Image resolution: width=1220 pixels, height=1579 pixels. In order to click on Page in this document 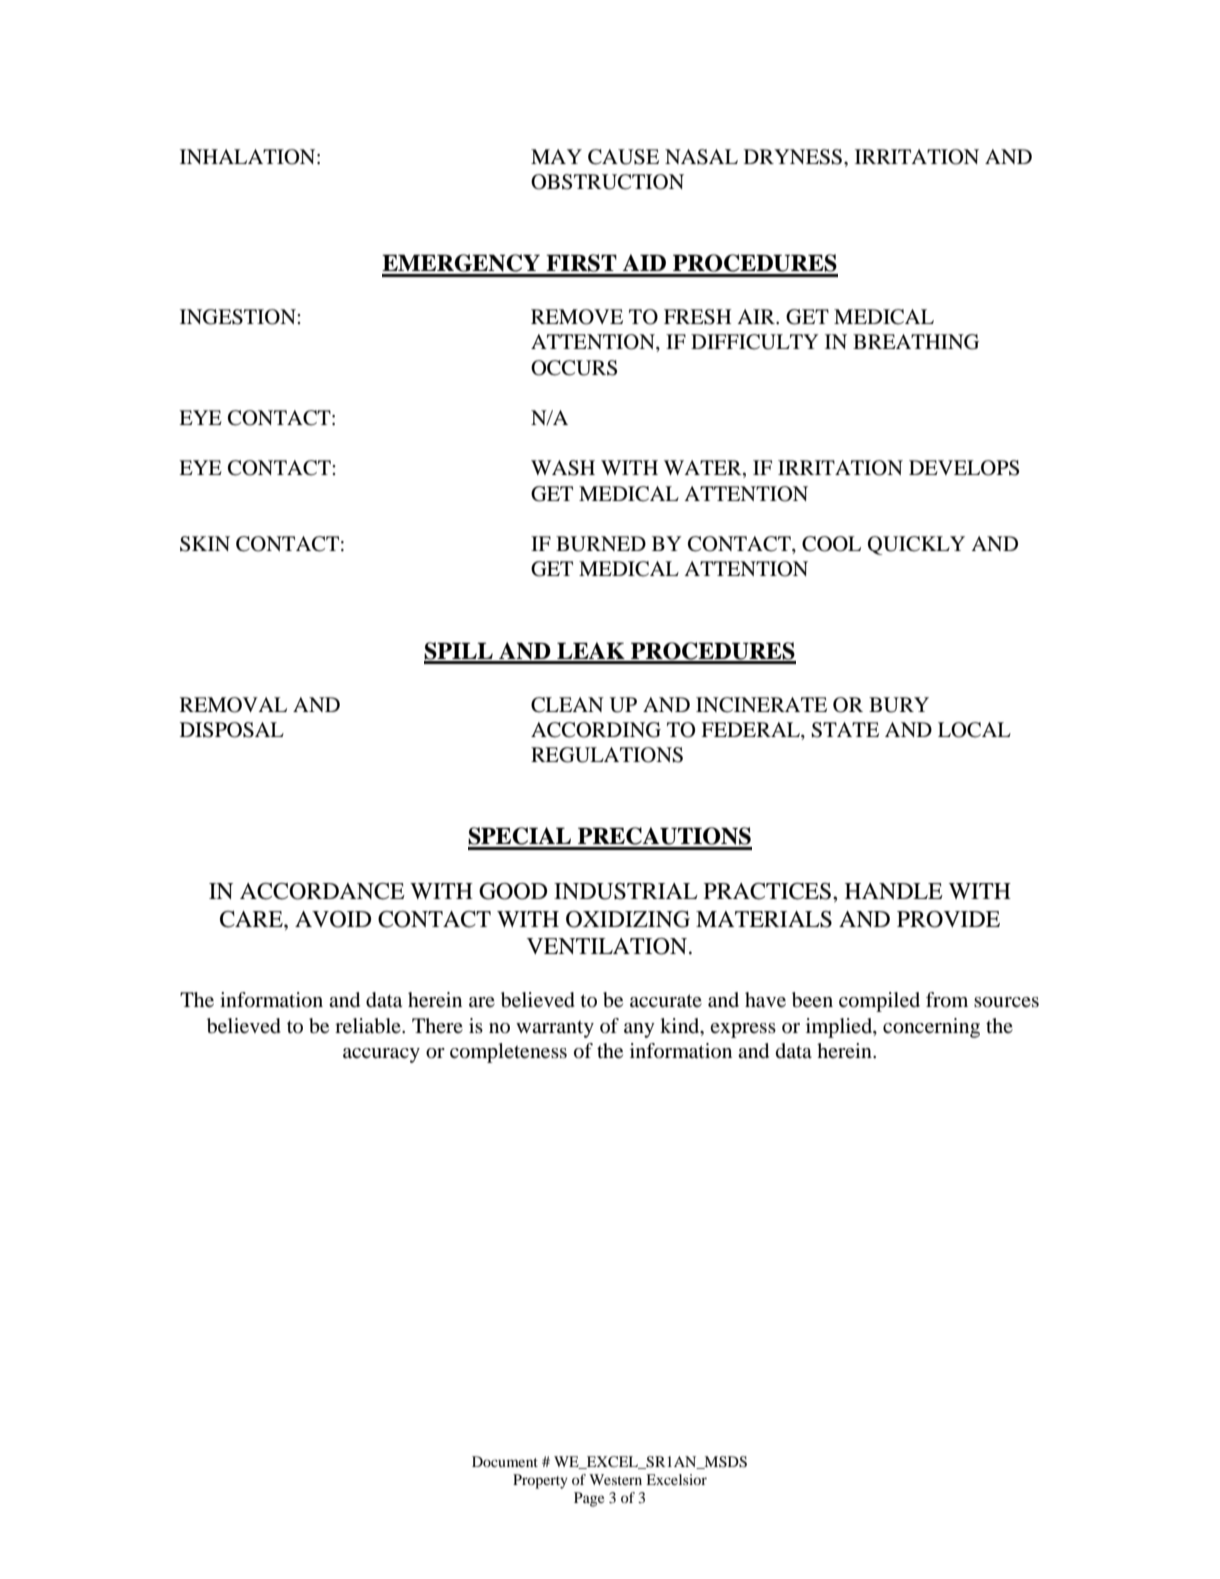, I will do `click(589, 1499)`.
